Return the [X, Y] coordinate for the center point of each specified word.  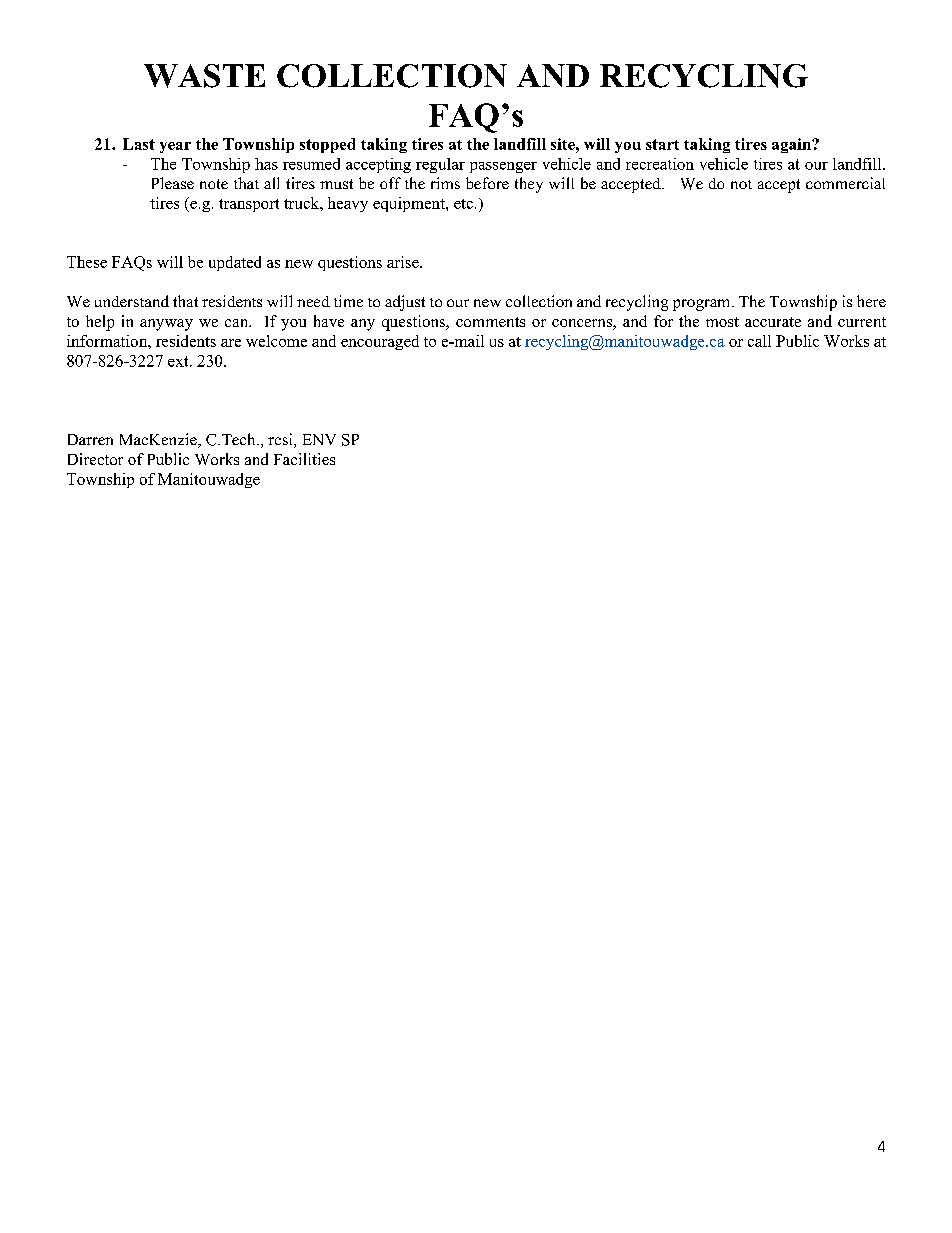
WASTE [204, 76]
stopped [327, 145]
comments [490, 322]
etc [463, 204]
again [792, 145]
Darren [90, 439]
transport [249, 205]
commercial [845, 183]
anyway [166, 325]
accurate [773, 322]
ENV [319, 439]
